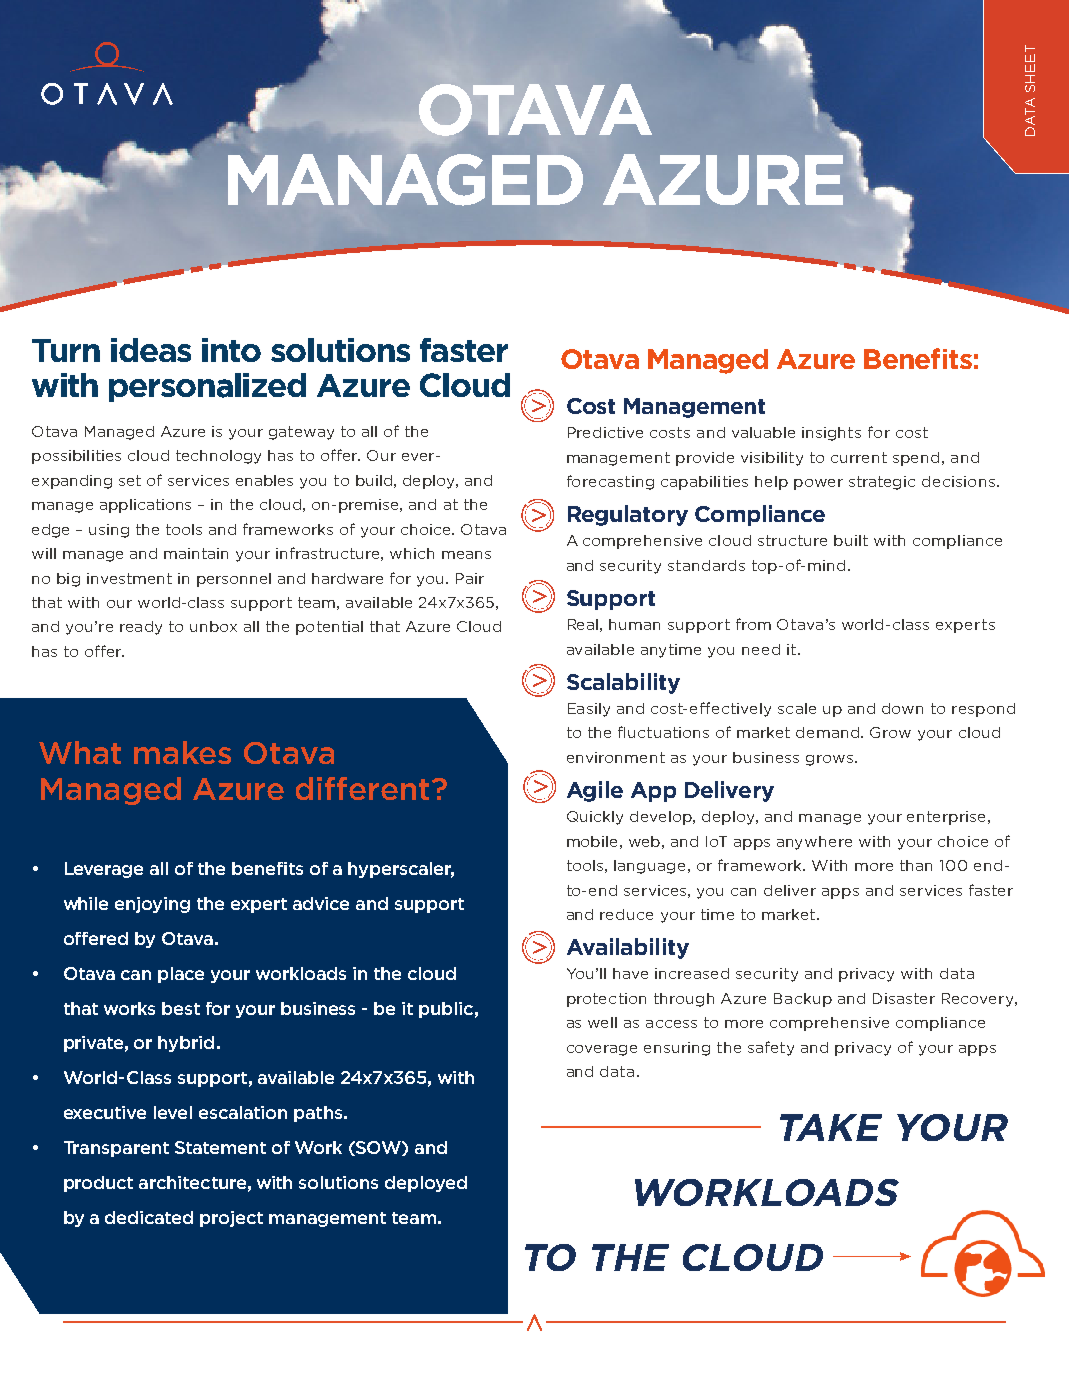  Describe the element at coordinates (771, 1048) in the image. I see `safety` at that location.
